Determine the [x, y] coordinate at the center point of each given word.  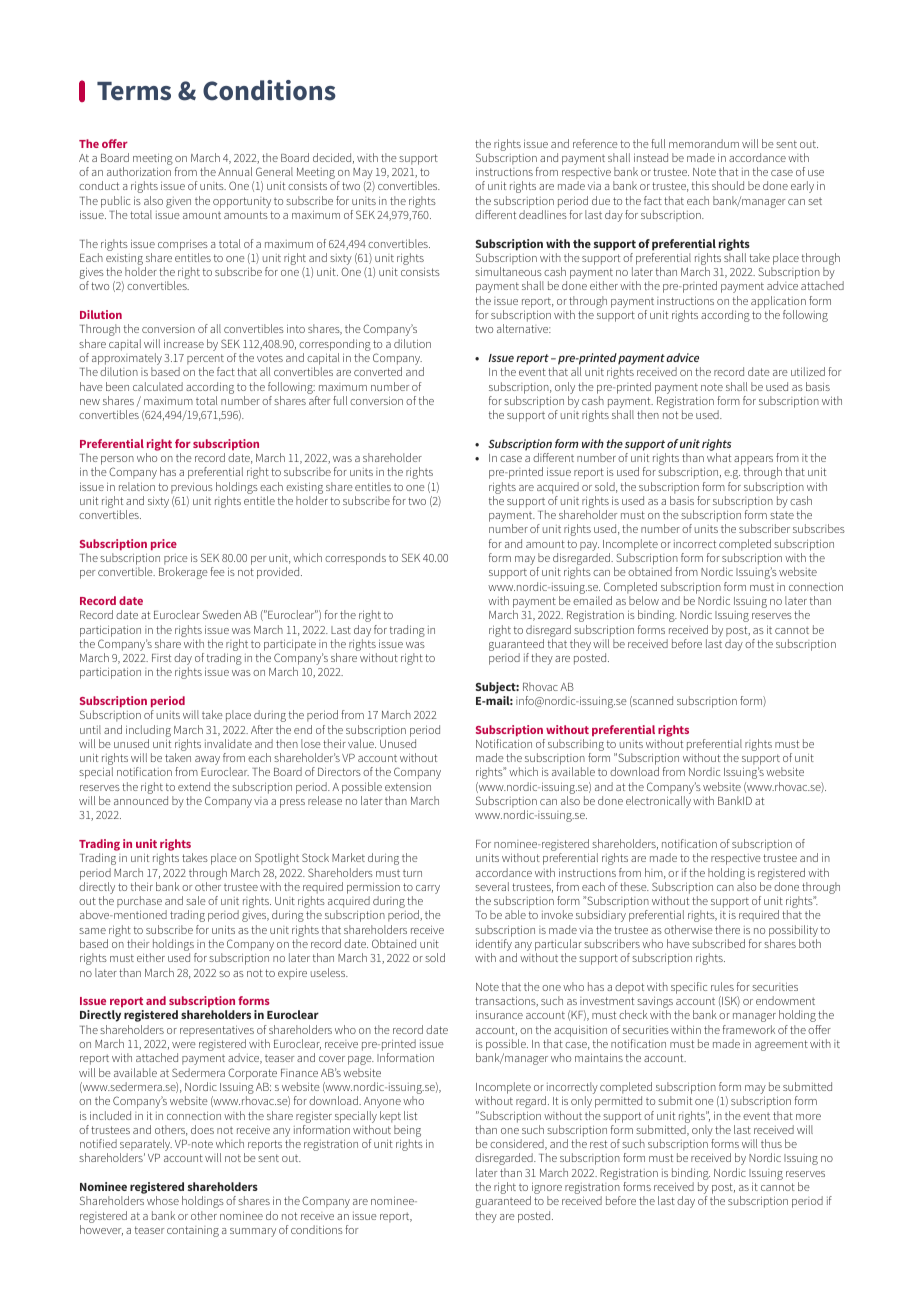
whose [163, 1200]
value [362, 743]
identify [494, 946]
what [719, 457]
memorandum [704, 143]
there [727, 929]
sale [196, 900]
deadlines [543, 214]
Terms [134, 91]
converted [378, 371]
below [644, 600]
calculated [158, 386]
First [161, 658]
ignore [546, 1189]
